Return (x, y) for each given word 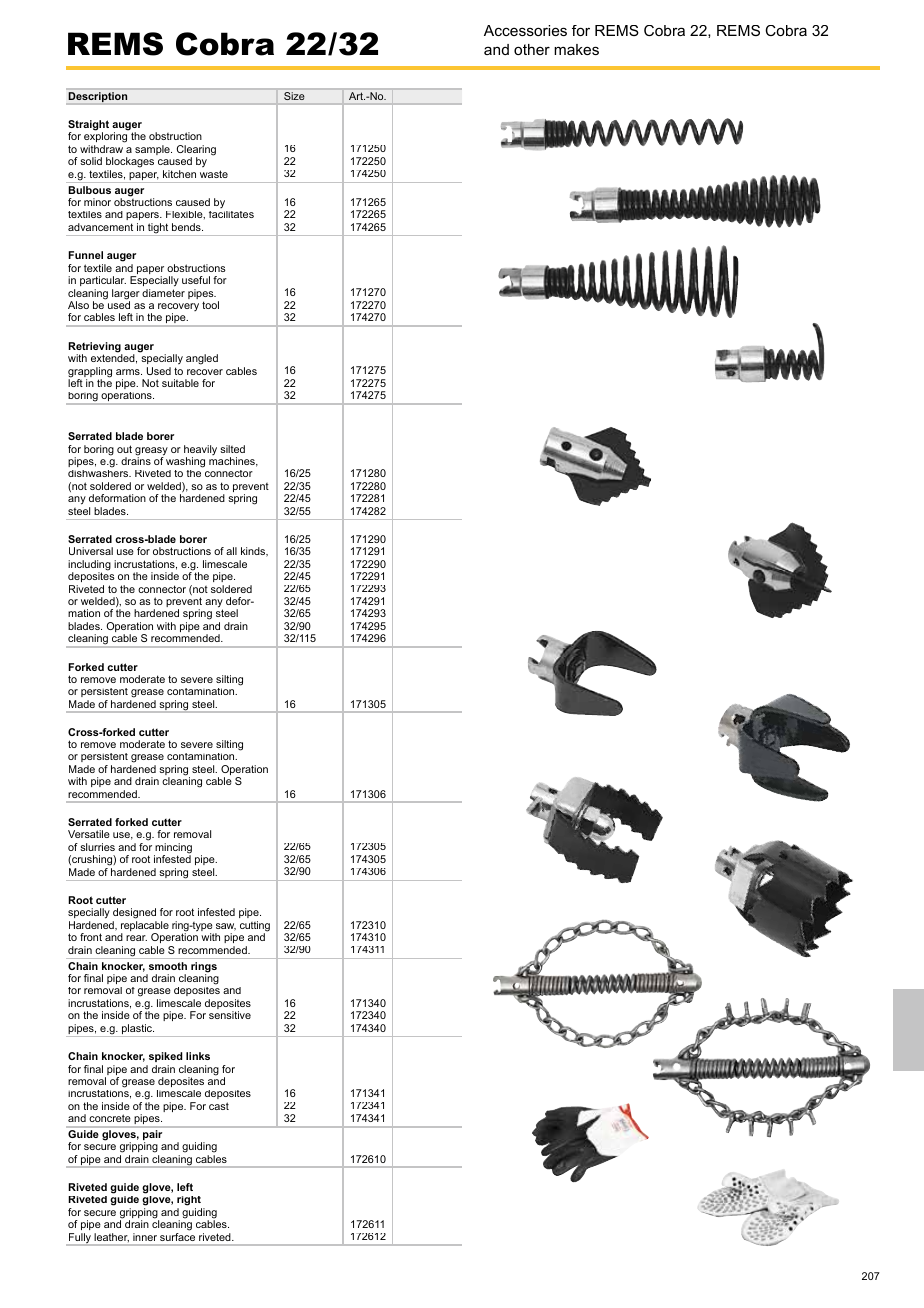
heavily (200, 451)
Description (98, 97)
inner (145, 1237)
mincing (173, 849)
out (124, 449)
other (532, 49)
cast (219, 1106)
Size (294, 96)
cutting (255, 927)
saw (226, 927)
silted (232, 449)
